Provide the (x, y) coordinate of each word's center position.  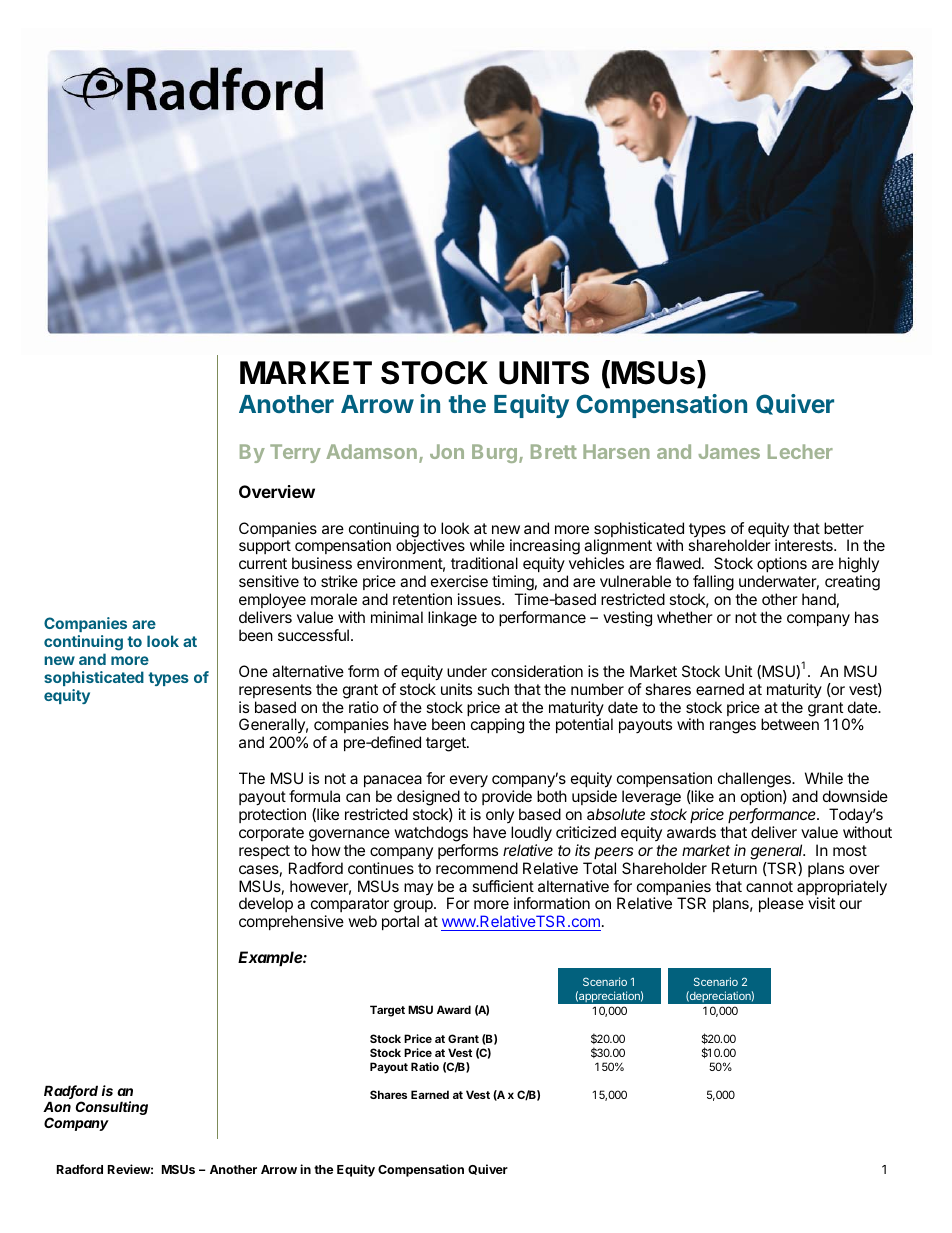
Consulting (112, 1108)
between (790, 724)
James (729, 451)
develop (266, 906)
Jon (447, 451)
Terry (295, 453)
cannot (769, 886)
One (253, 671)
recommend (477, 868)
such (493, 689)
